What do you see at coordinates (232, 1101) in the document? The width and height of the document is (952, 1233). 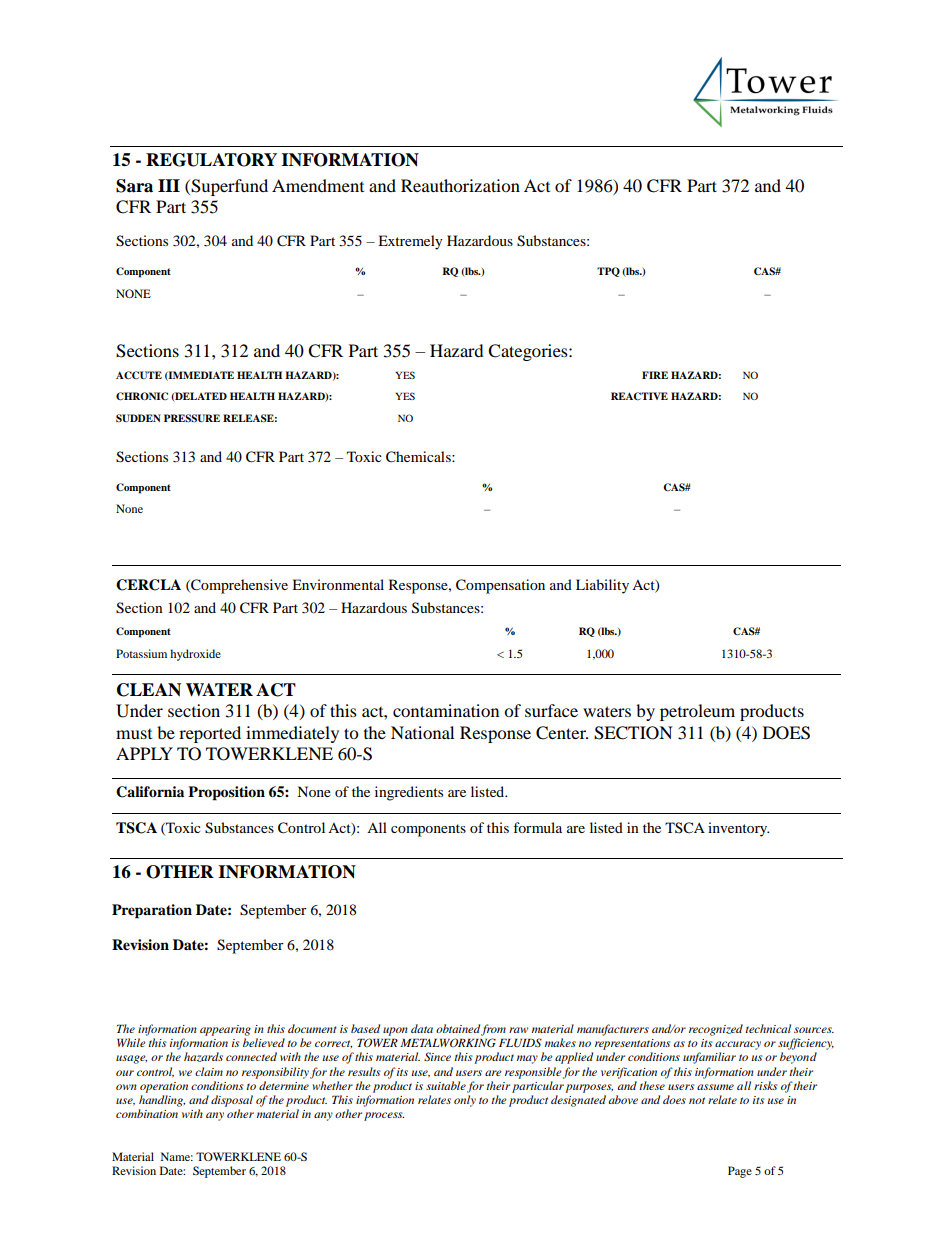 I see `disposal` at bounding box center [232, 1101].
